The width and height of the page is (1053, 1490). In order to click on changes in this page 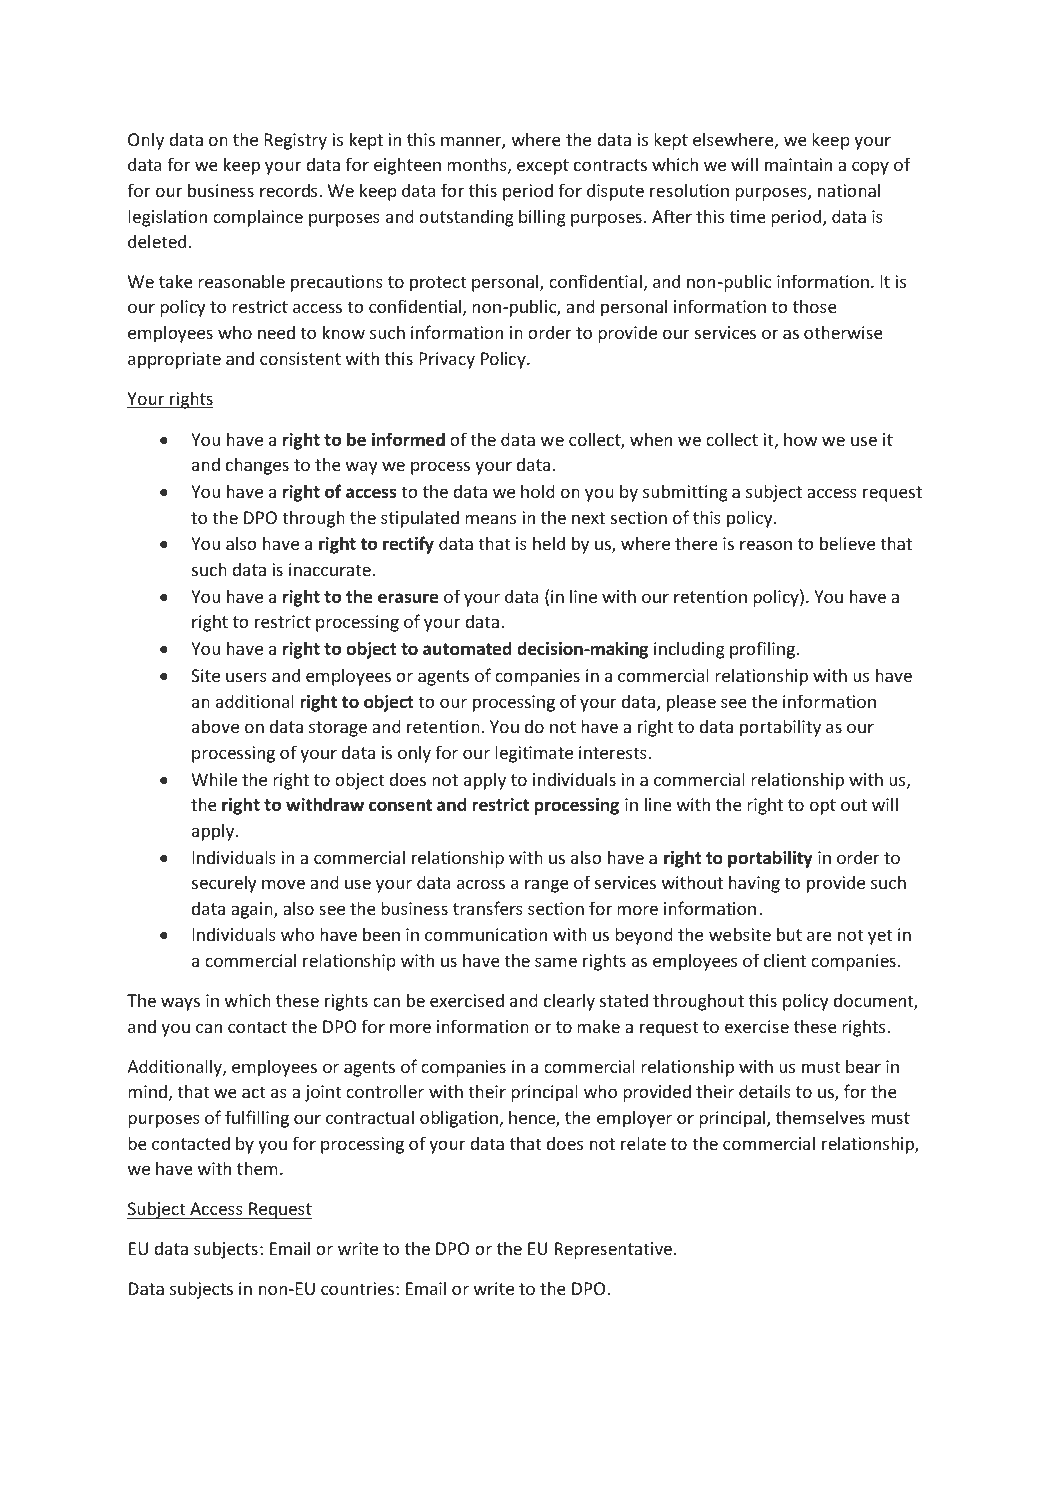, I will do `click(257, 466)`.
